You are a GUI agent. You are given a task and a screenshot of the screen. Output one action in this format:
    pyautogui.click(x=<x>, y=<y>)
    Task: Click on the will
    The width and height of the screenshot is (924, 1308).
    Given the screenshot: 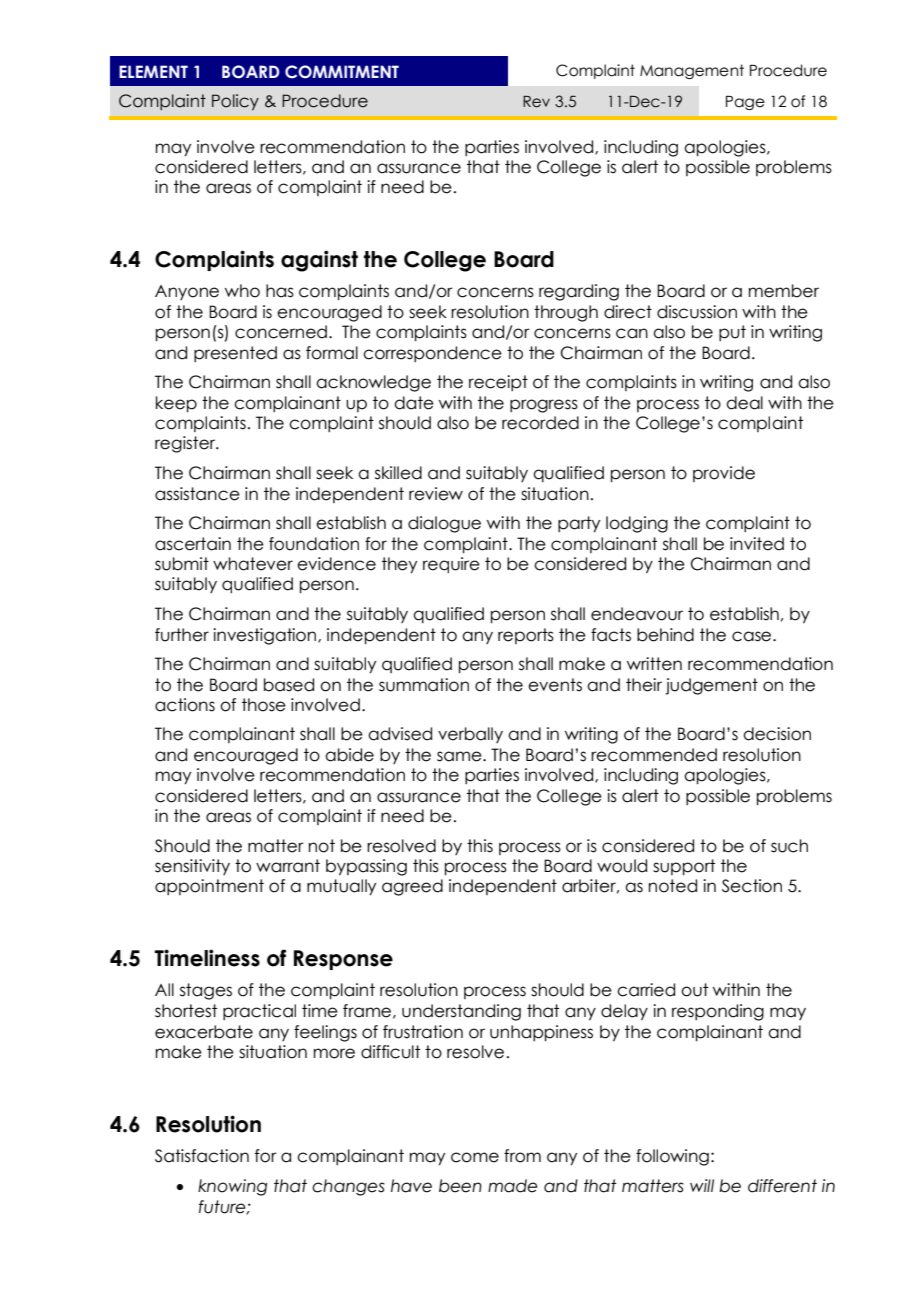 What is the action you would take?
    pyautogui.click(x=702, y=1185)
